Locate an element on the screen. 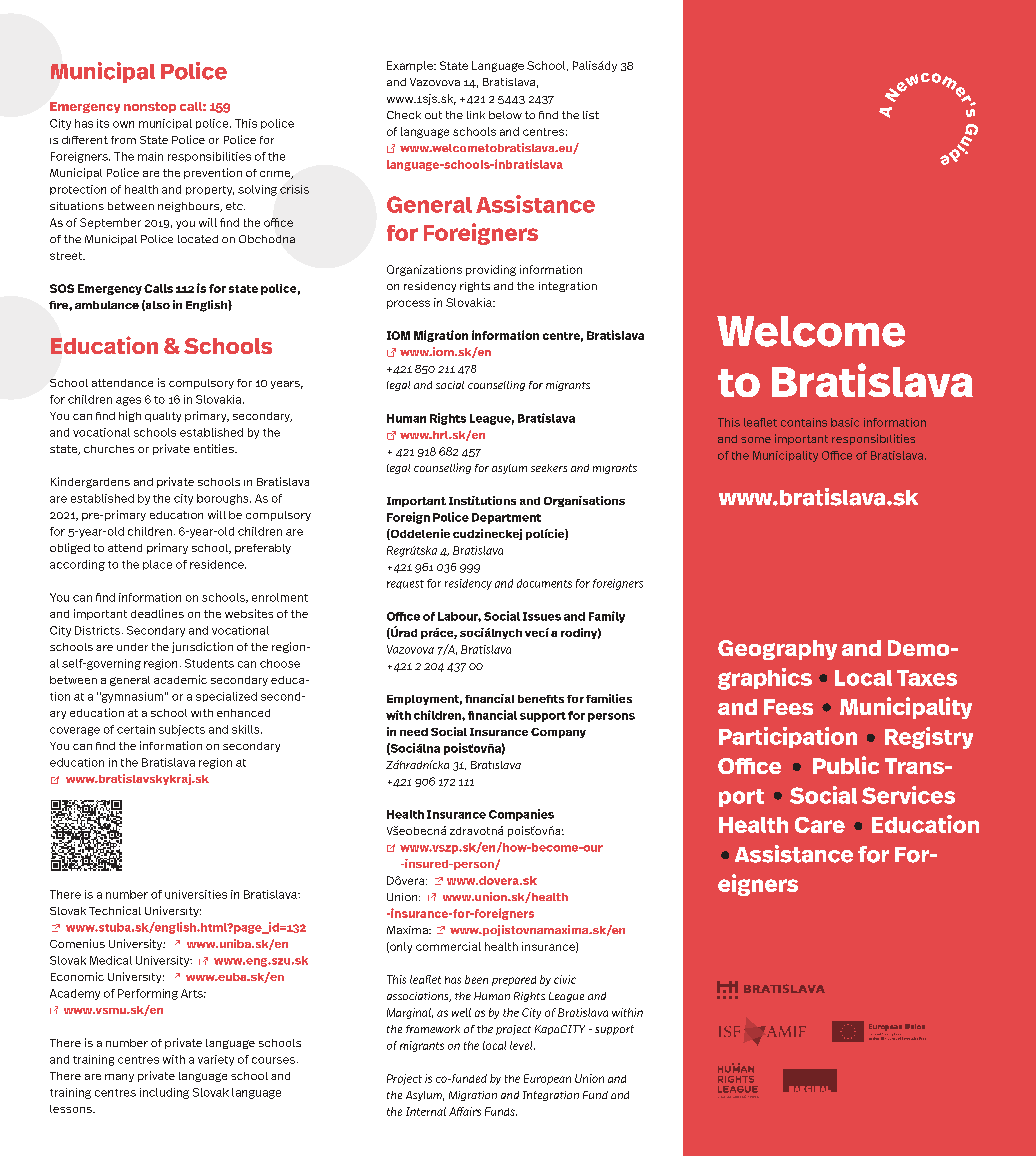  list is located at coordinates (591, 115).
